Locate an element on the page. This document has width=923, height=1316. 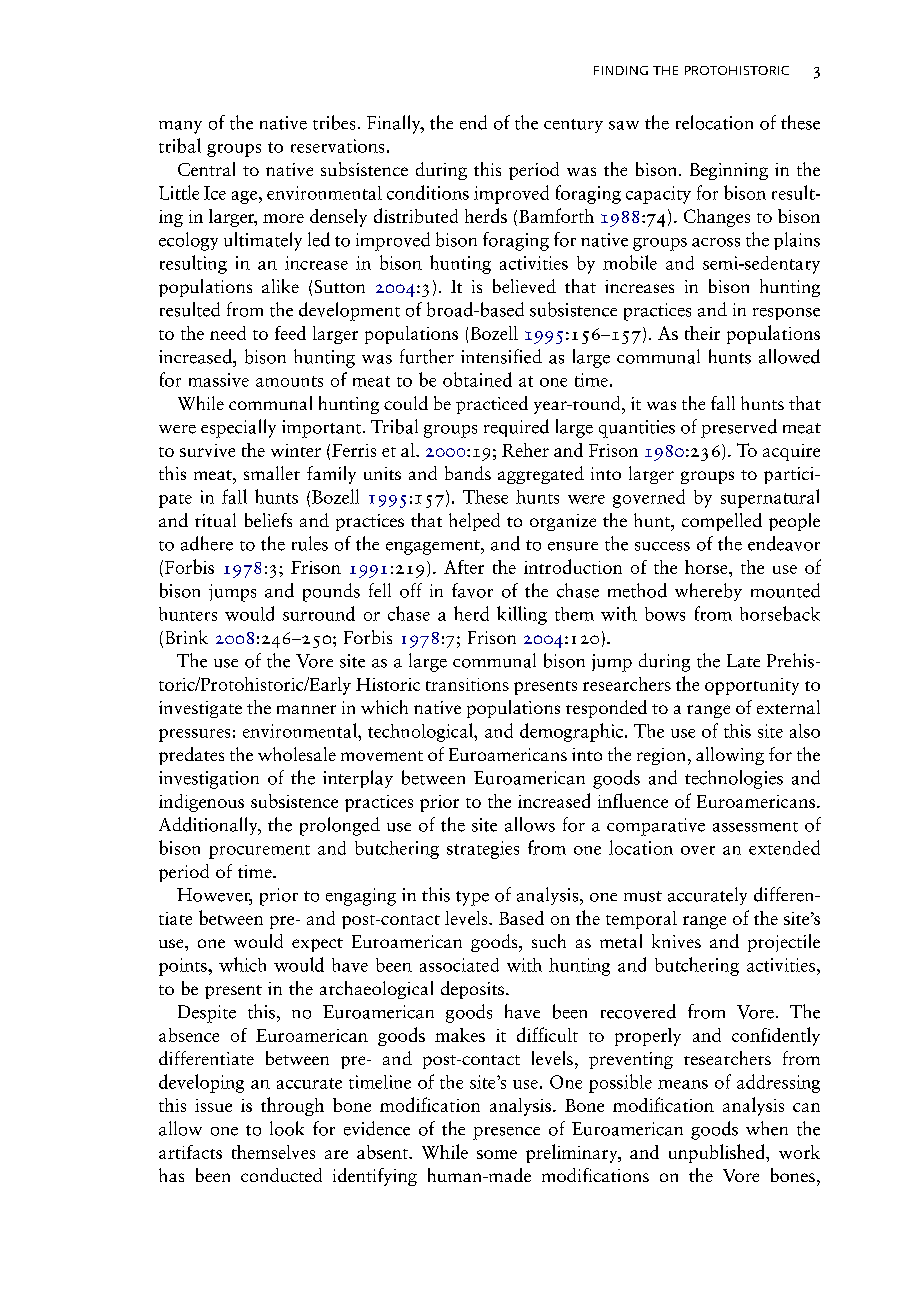
Beginning is located at coordinates (729, 171).
